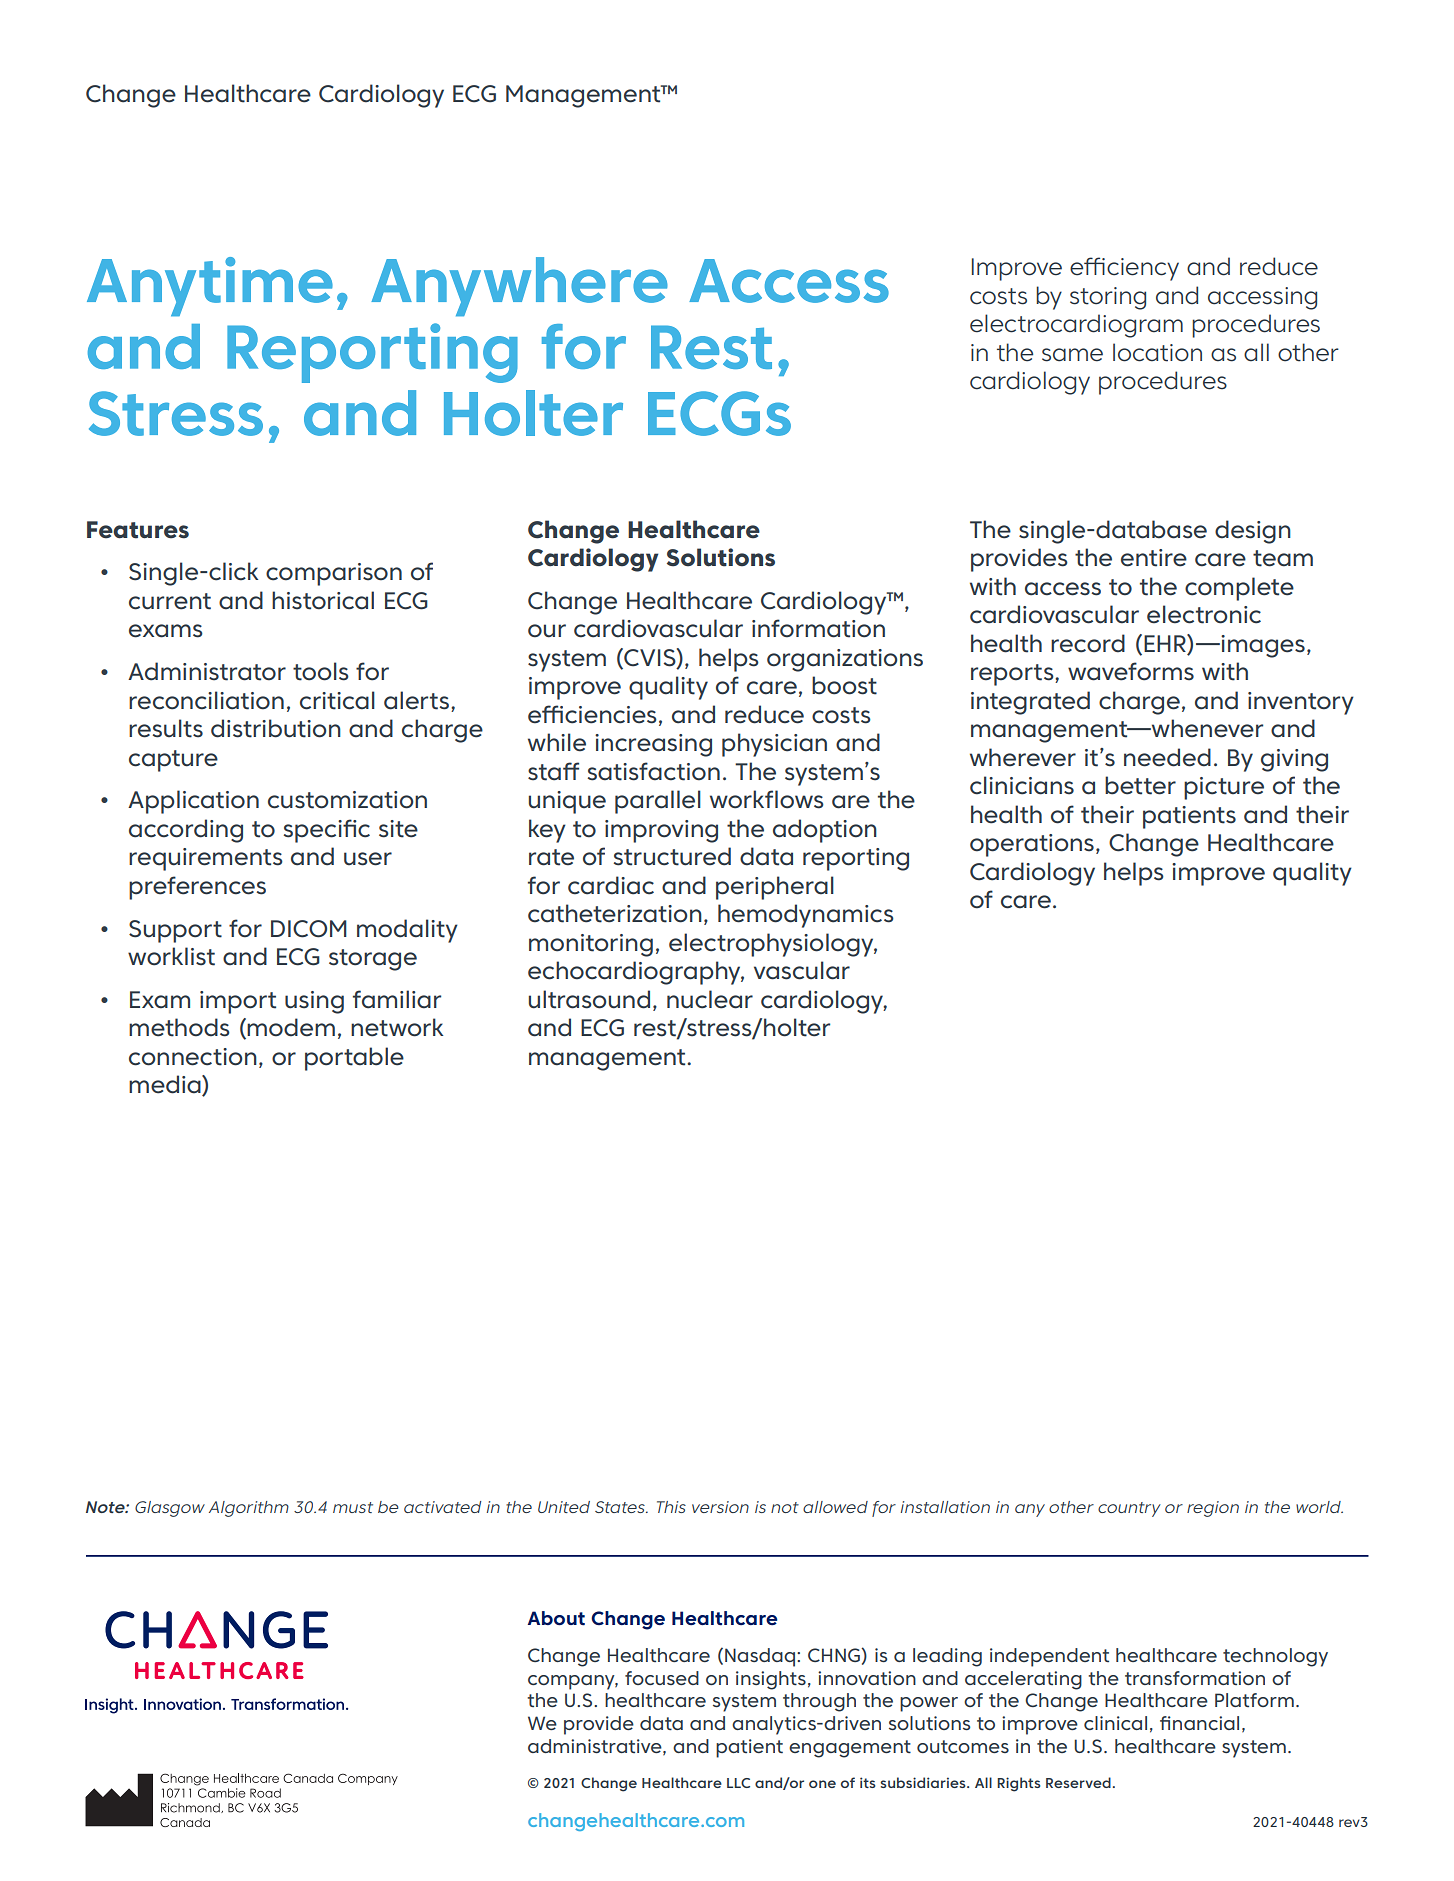 The width and height of the screenshot is (1454, 1881). What do you see at coordinates (1157, 352) in the screenshot?
I see `location` at bounding box center [1157, 352].
